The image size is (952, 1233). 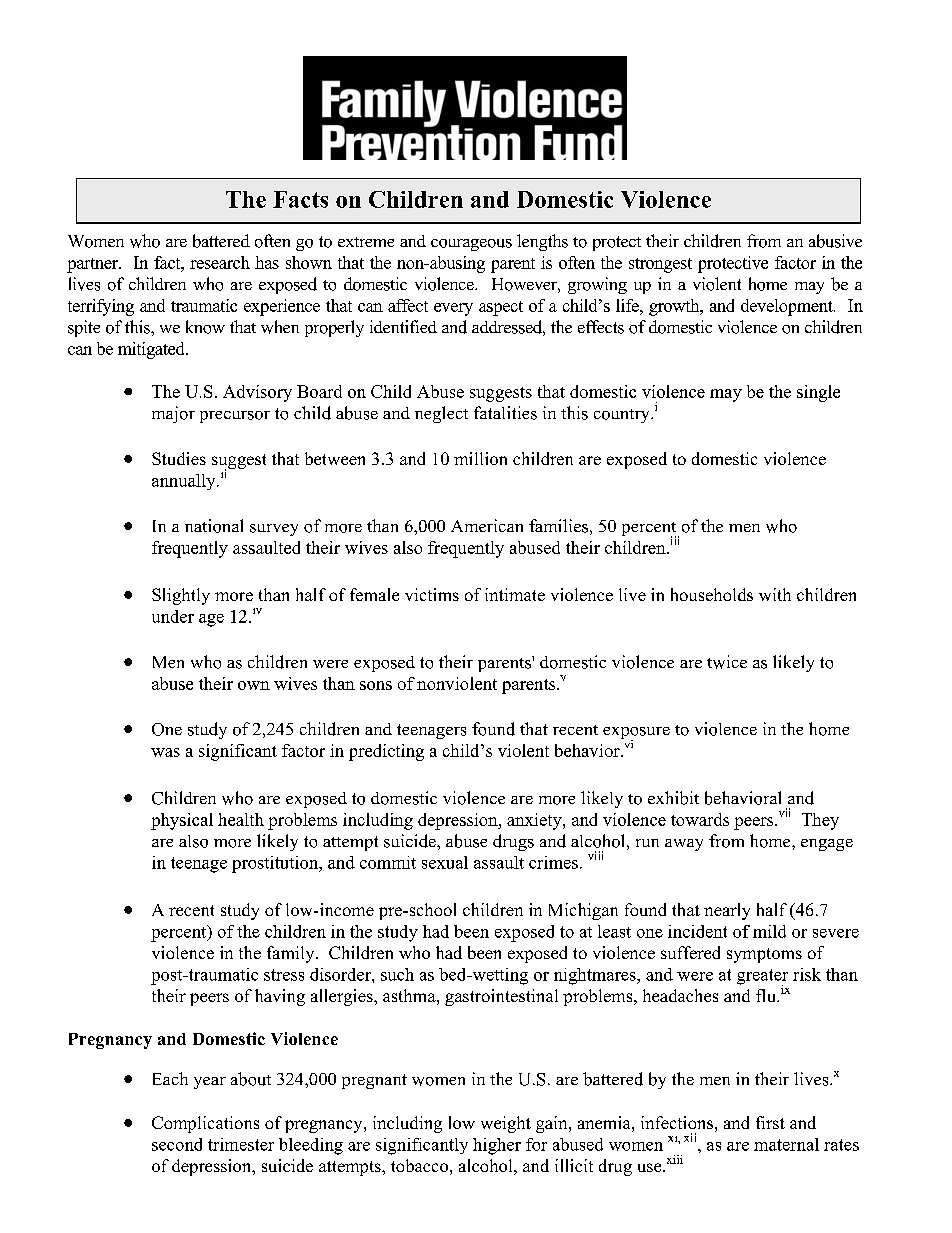 What do you see at coordinates (471, 245) in the screenshot?
I see `courageous` at bounding box center [471, 245].
